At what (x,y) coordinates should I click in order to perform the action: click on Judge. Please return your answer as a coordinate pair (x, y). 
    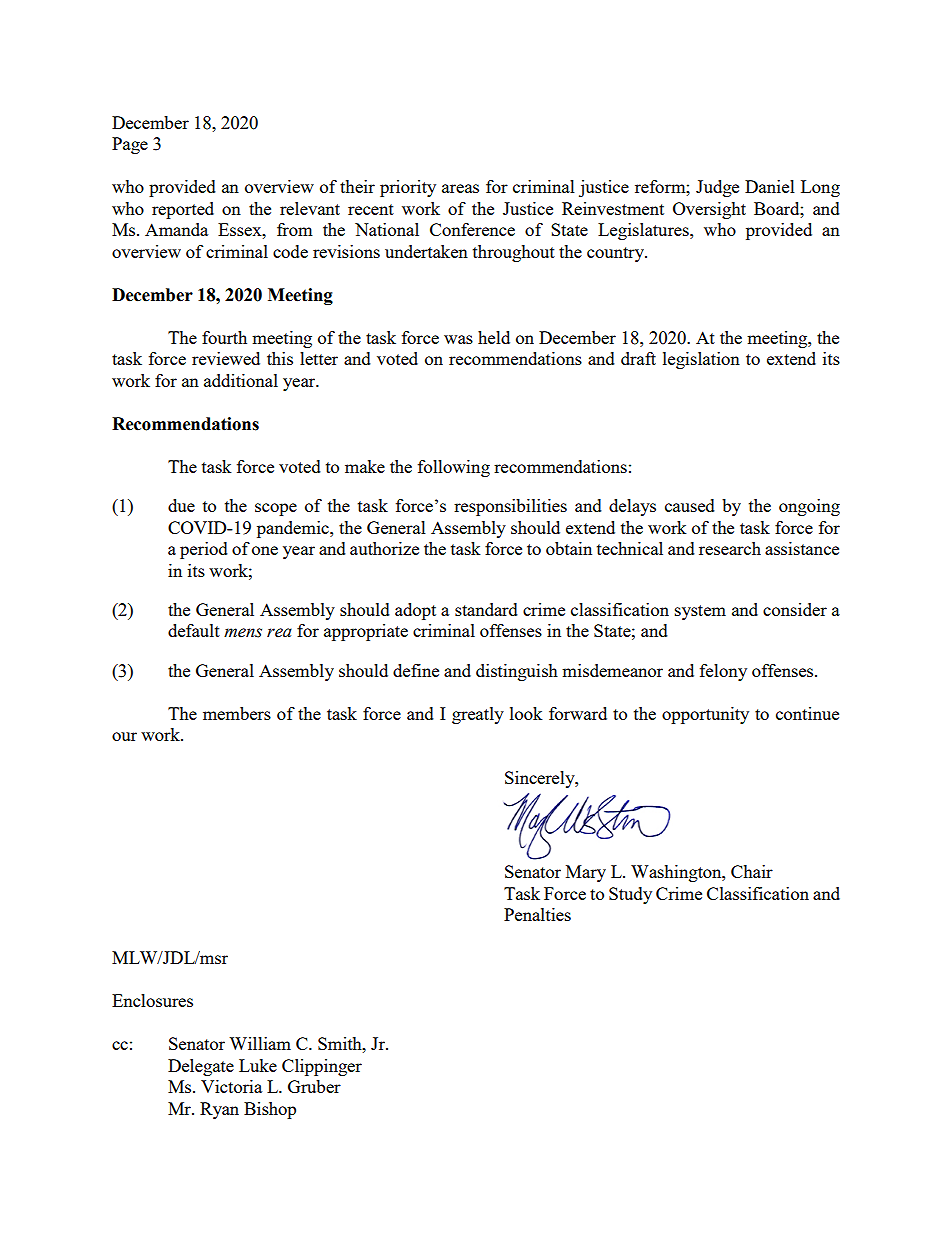
    Looking at the image, I should click on (717, 188).
